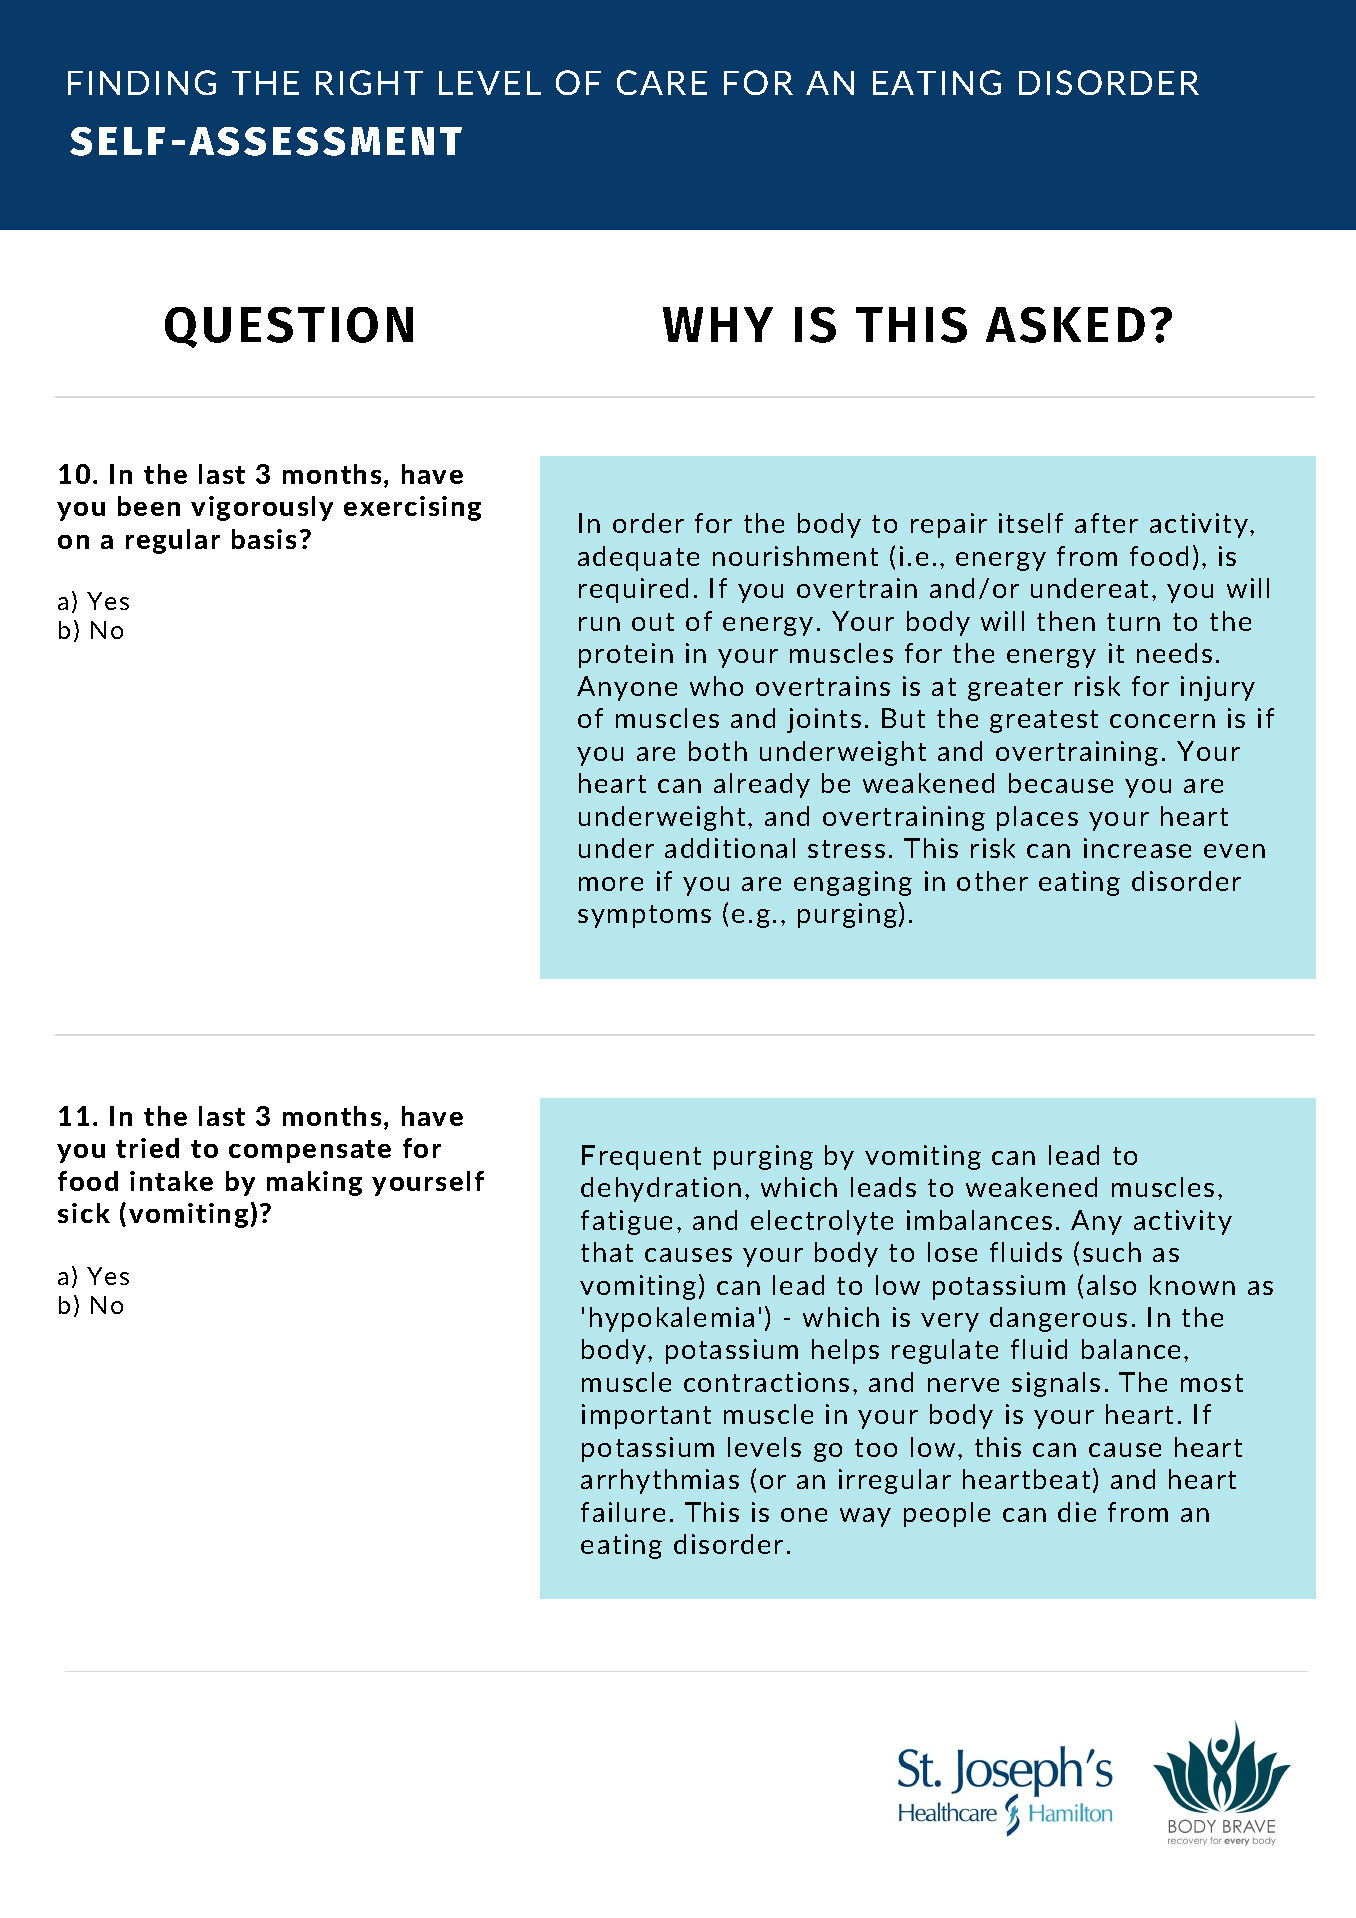  I want to click on CARE, so click(662, 82).
